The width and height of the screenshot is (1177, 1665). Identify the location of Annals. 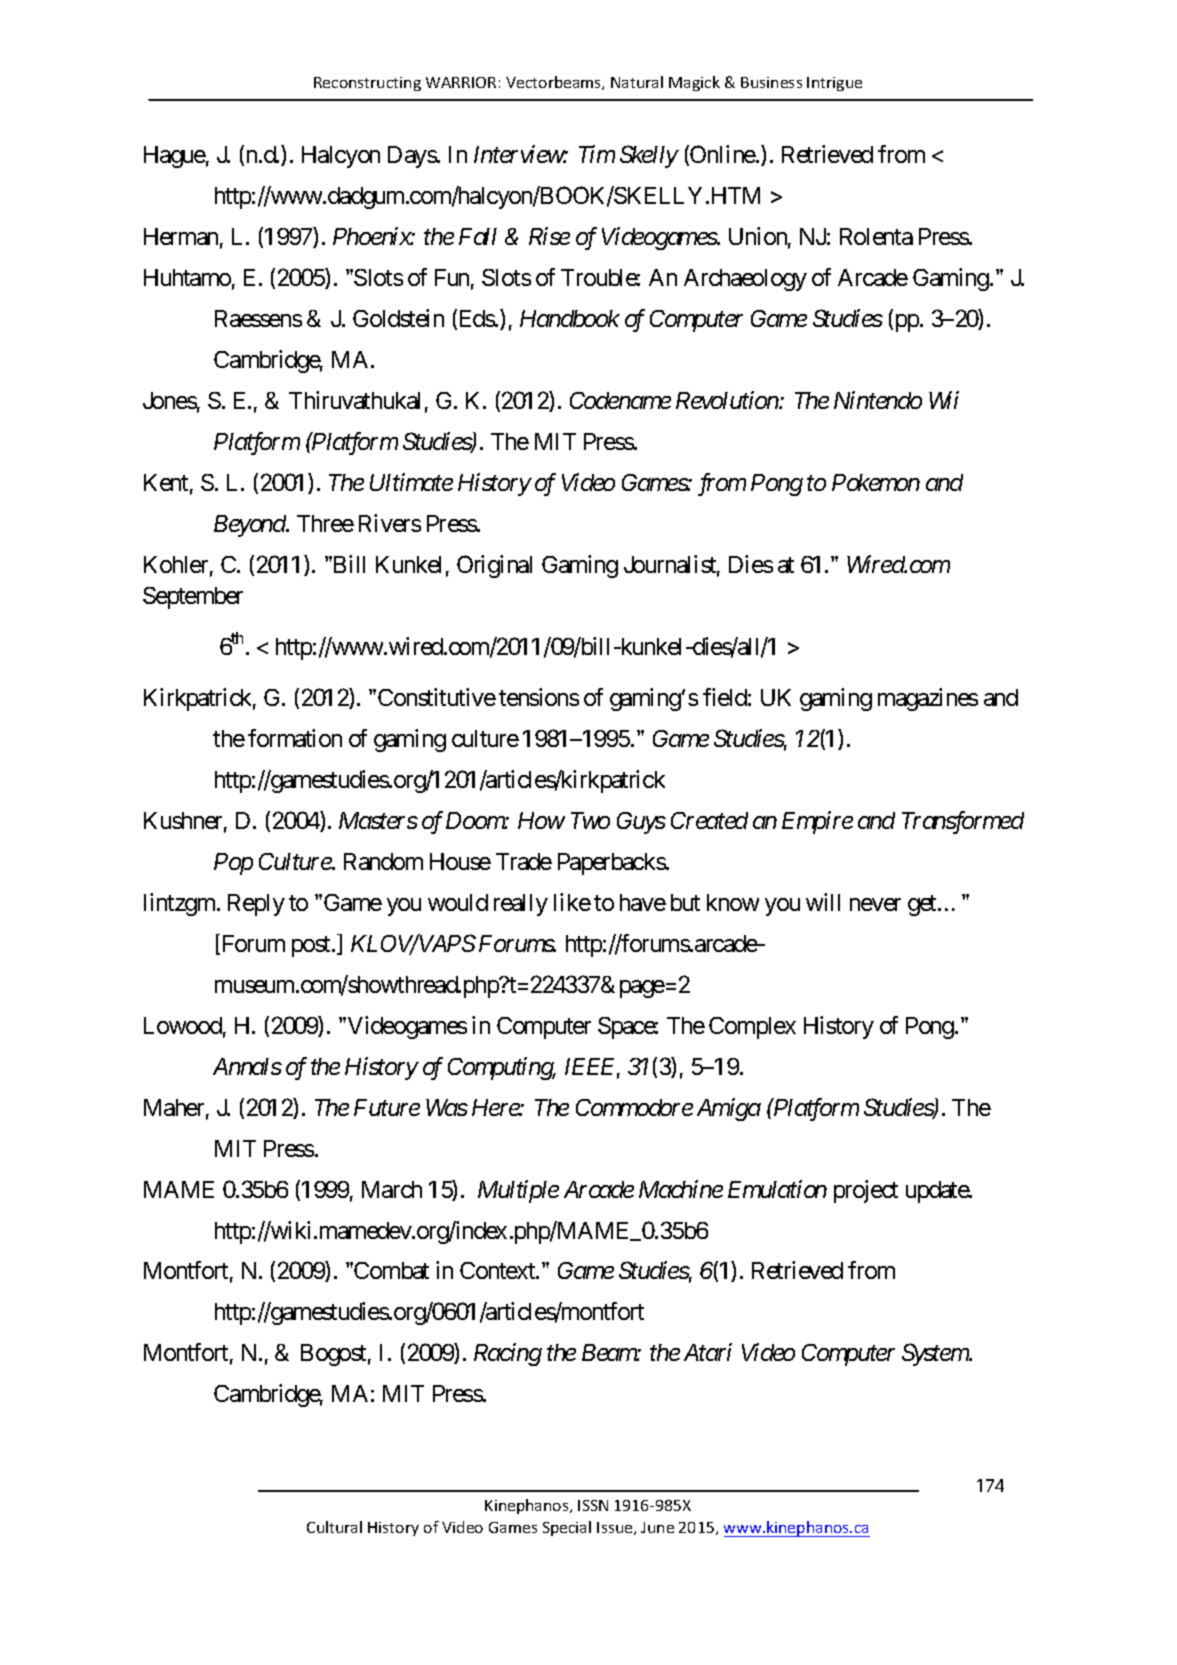
(247, 1066).
